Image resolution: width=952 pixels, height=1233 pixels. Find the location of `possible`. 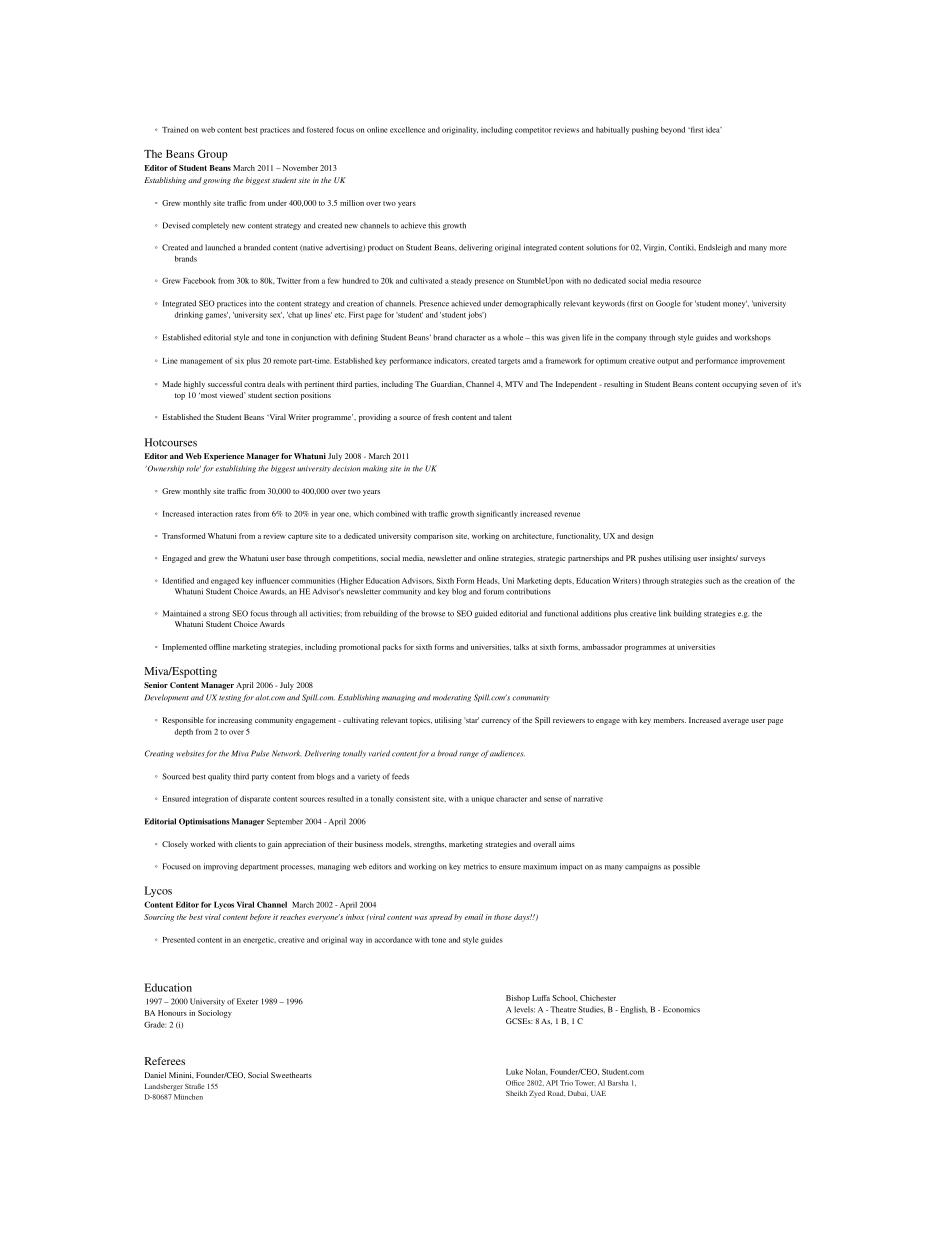

possible is located at coordinates (686, 867).
